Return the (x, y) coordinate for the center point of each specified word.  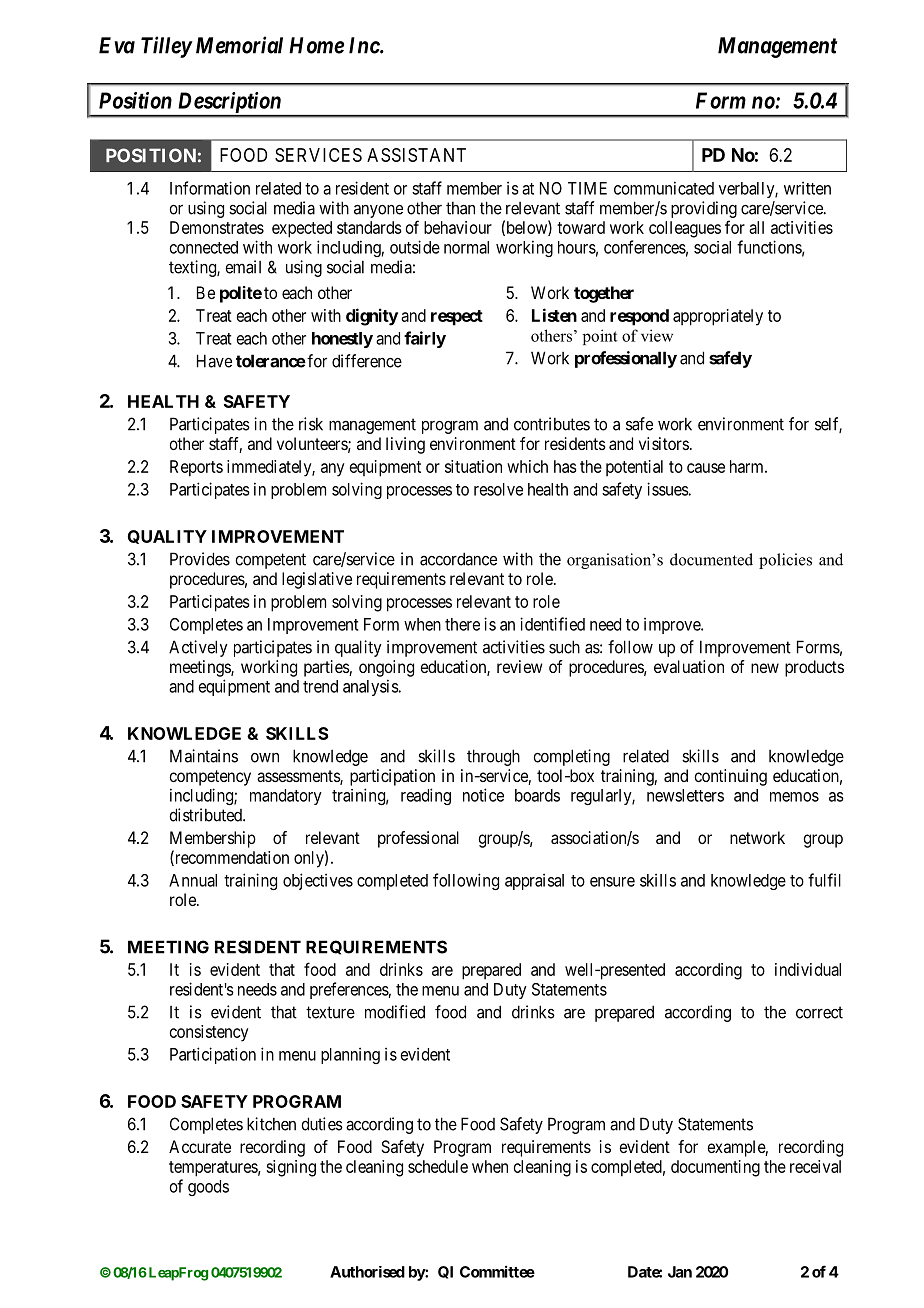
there (462, 624)
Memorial (239, 45)
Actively (198, 648)
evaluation (689, 666)
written (807, 188)
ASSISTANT (416, 155)
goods (208, 1188)
